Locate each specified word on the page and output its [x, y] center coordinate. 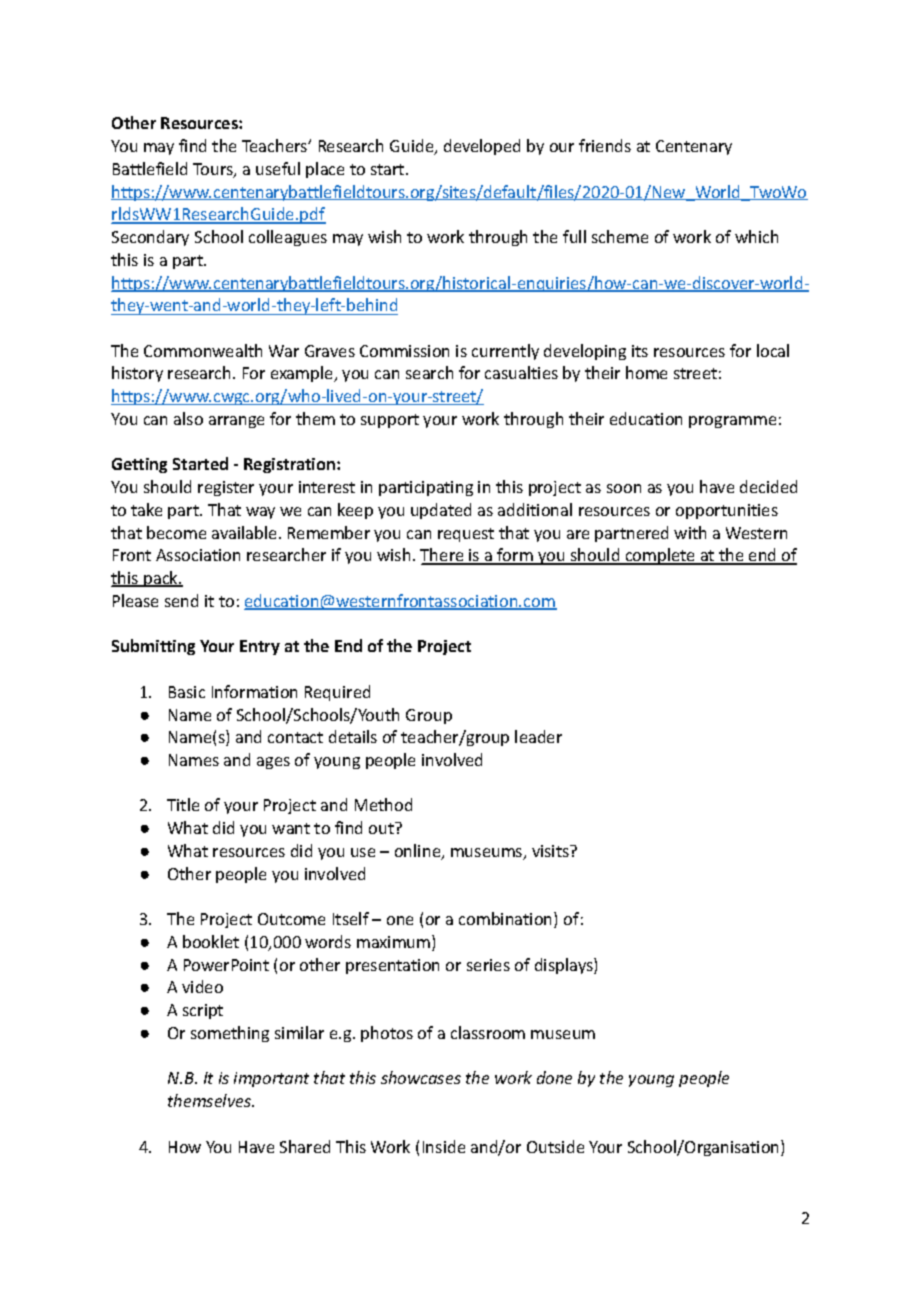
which [756, 236]
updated [441, 511]
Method [383, 804]
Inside [444, 1146]
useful [278, 168]
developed [482, 147]
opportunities [727, 511]
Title [183, 804]
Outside [555, 1146]
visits [551, 851]
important [271, 1079]
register [226, 488]
